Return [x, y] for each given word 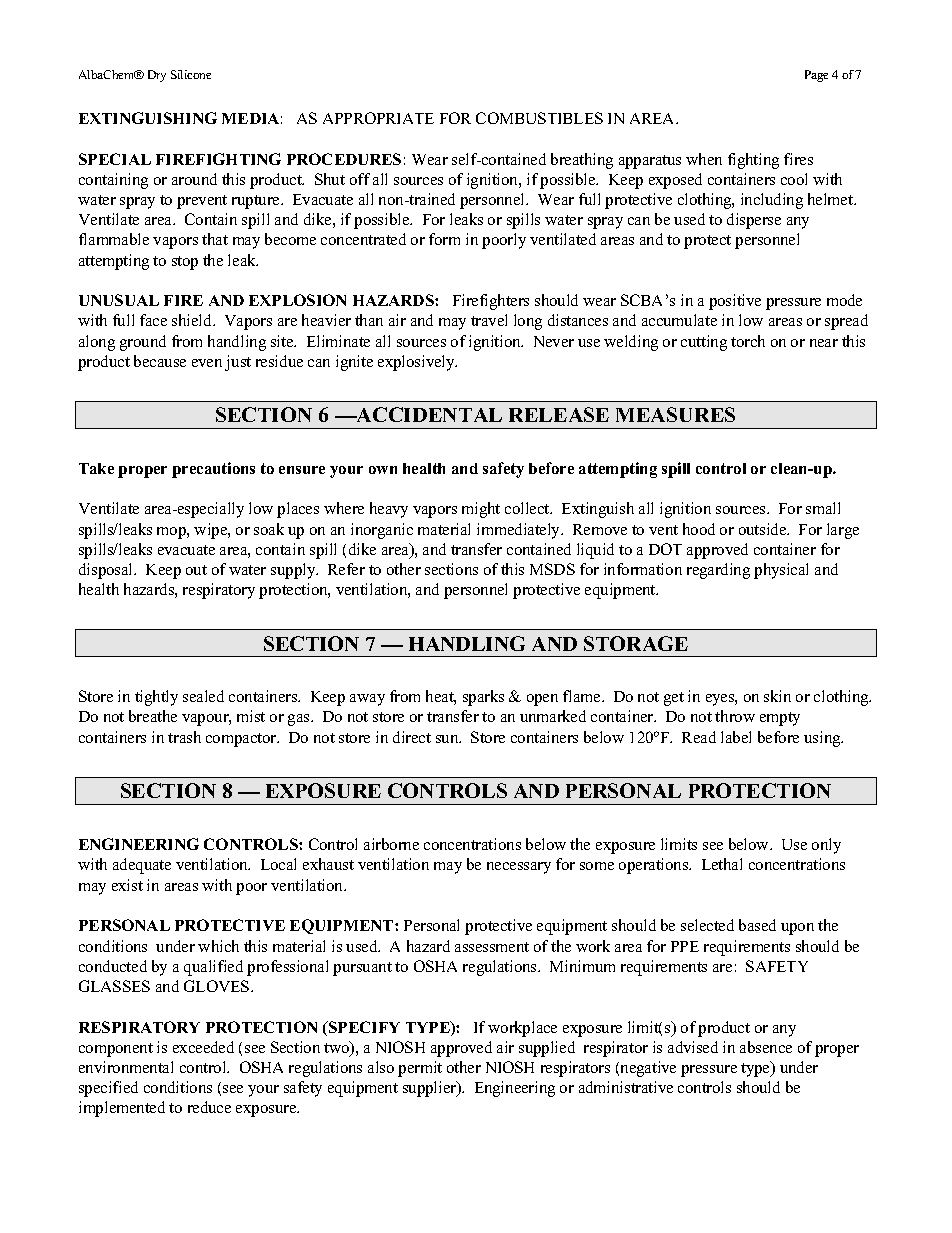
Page [816, 76]
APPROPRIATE [378, 118]
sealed [203, 696]
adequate [142, 866]
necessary [519, 868]
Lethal [722, 864]
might [481, 510]
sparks [483, 698]
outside [764, 529]
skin [777, 696]
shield [193, 320]
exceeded [203, 1047]
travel [489, 320]
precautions [213, 470]
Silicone [191, 74]
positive [735, 302]
